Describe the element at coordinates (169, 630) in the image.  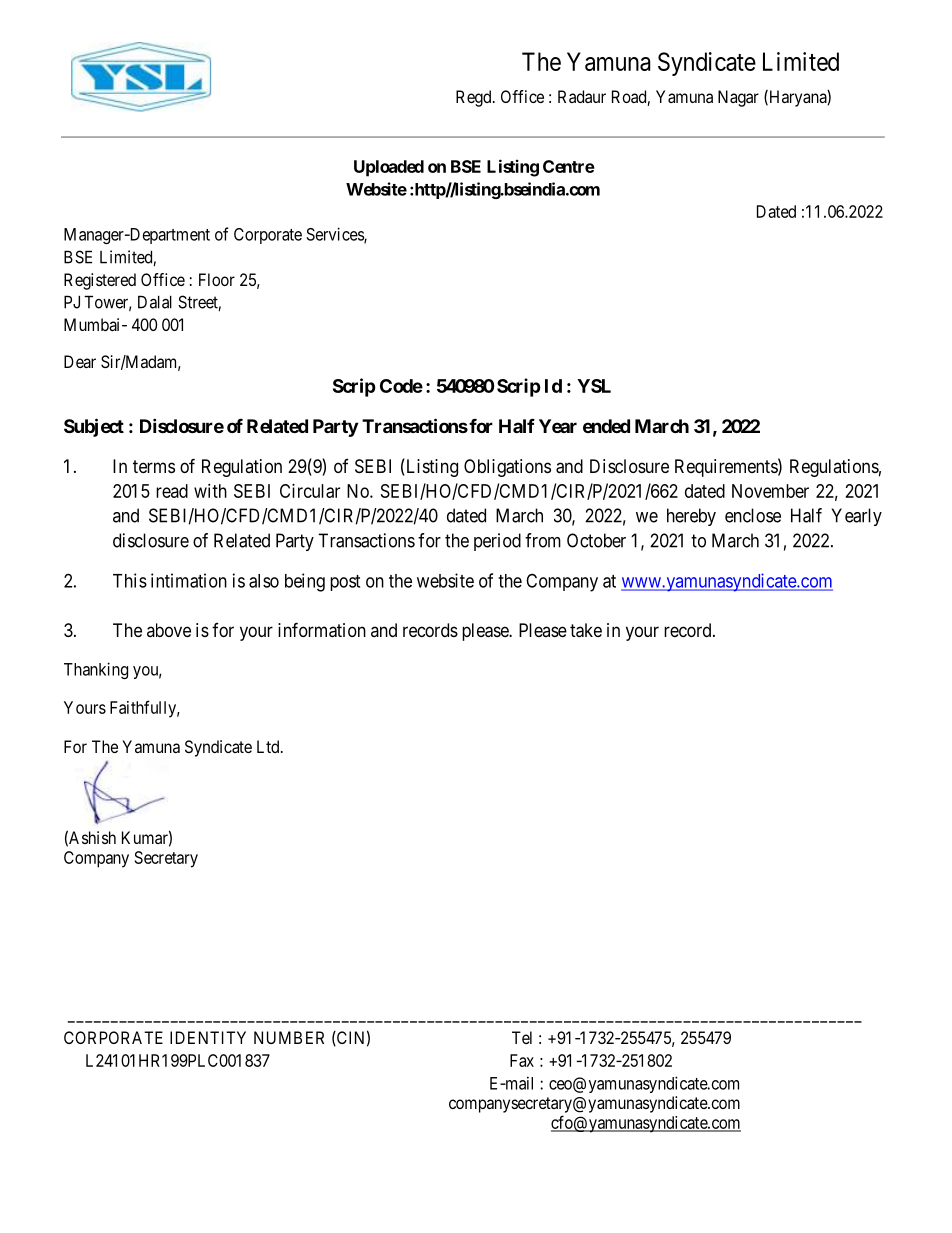
I see `above` at that location.
